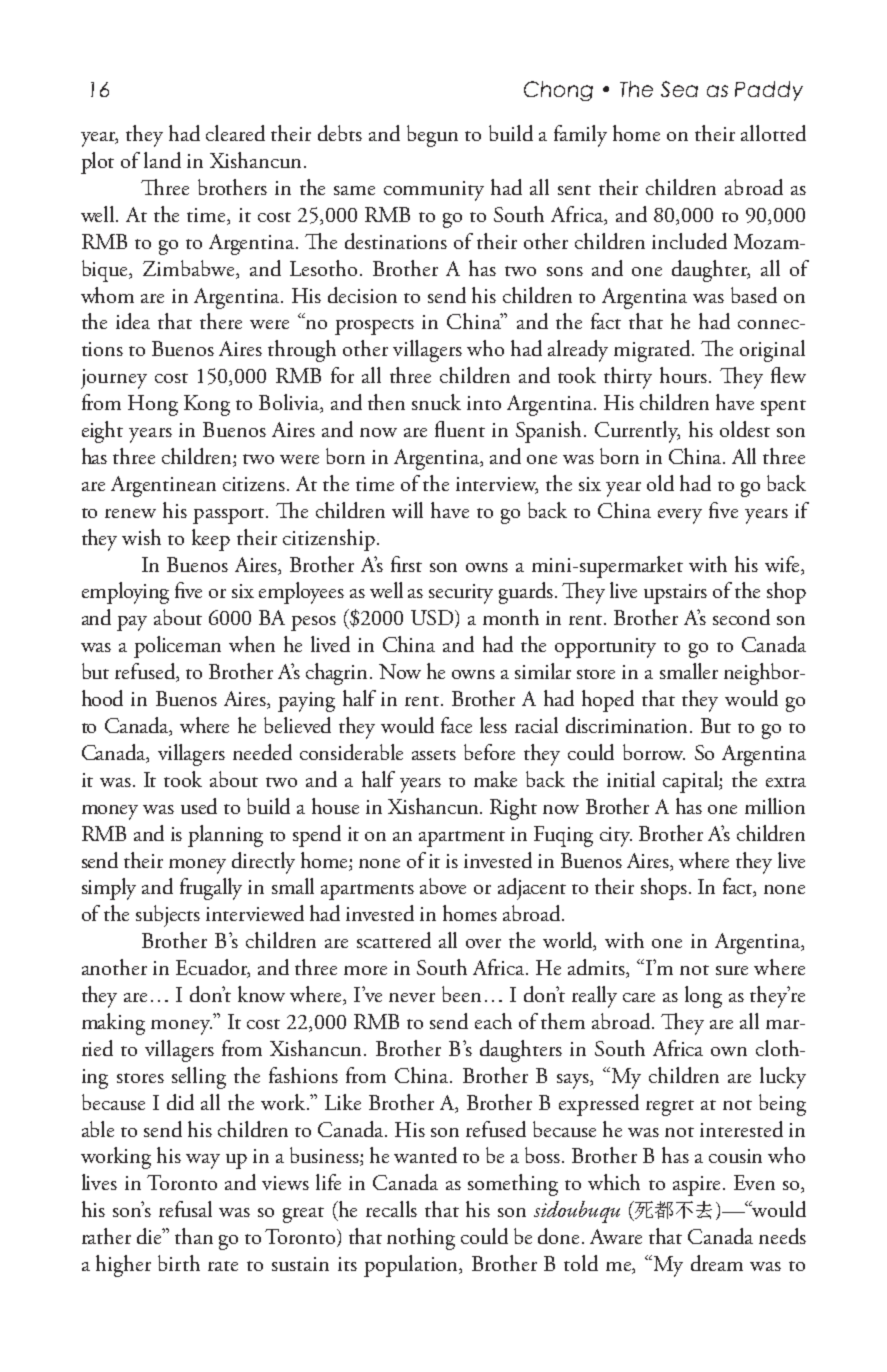 This screenshot has height=1372, width=887. Describe the element at coordinates (654, 752) in the screenshot. I see `borrow` at that location.
